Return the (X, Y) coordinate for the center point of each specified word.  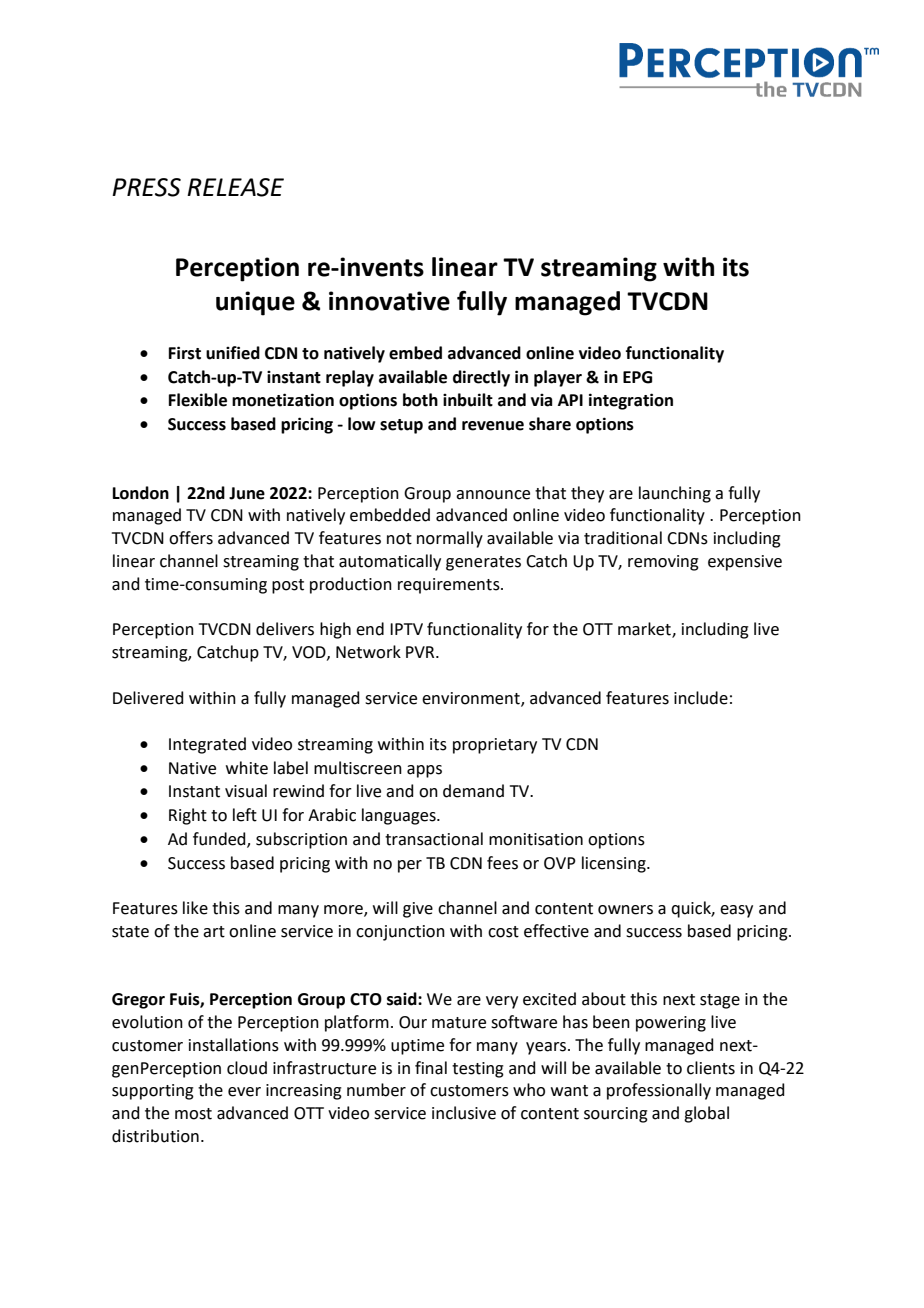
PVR (421, 652)
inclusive (464, 1113)
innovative (389, 301)
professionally (659, 1091)
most (193, 1114)
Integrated (207, 745)
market (645, 630)
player (558, 378)
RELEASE (235, 187)
